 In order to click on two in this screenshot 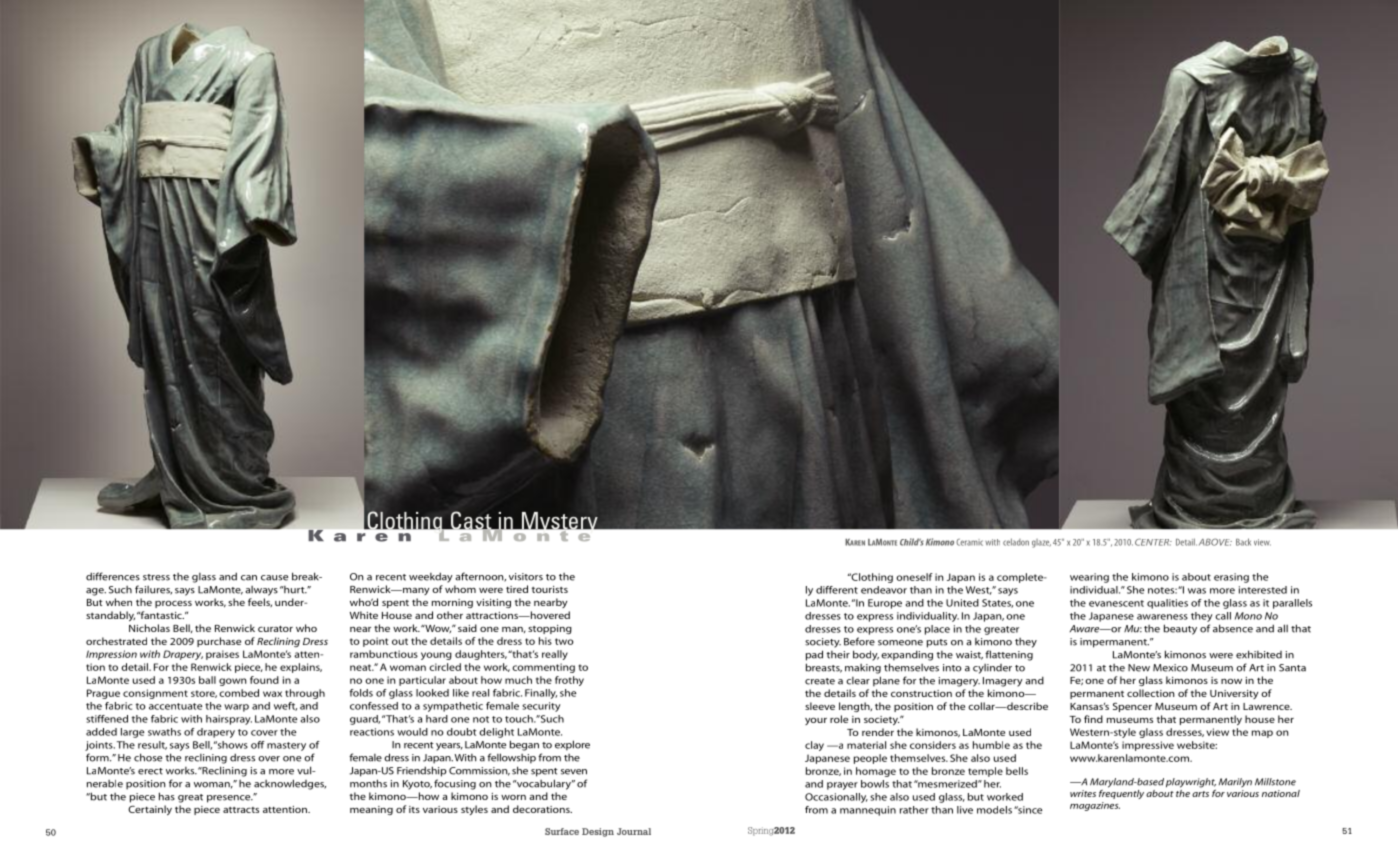, I will do `click(564, 641)`.
